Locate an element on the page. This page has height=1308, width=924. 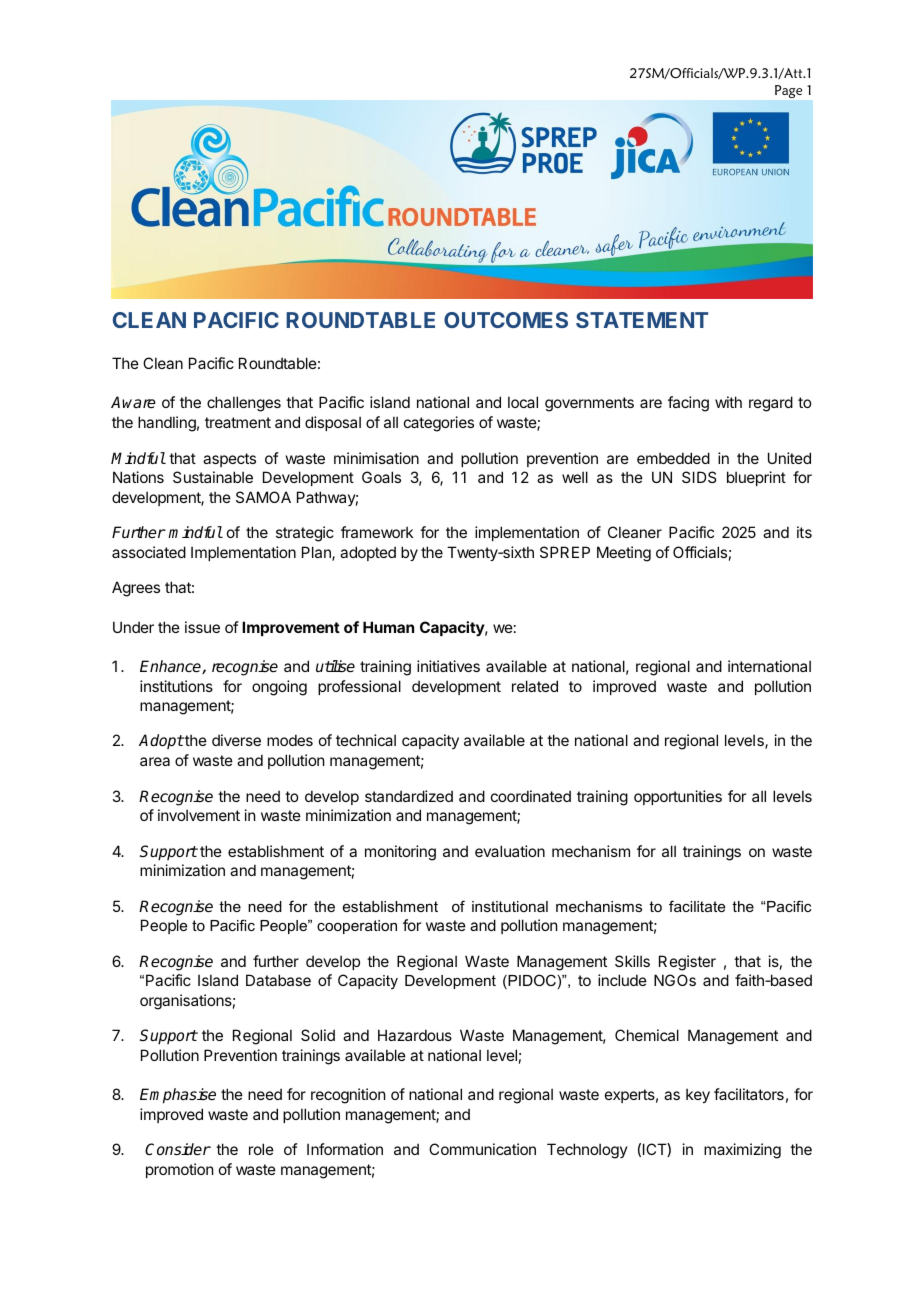
Consider is located at coordinates (178, 1149).
